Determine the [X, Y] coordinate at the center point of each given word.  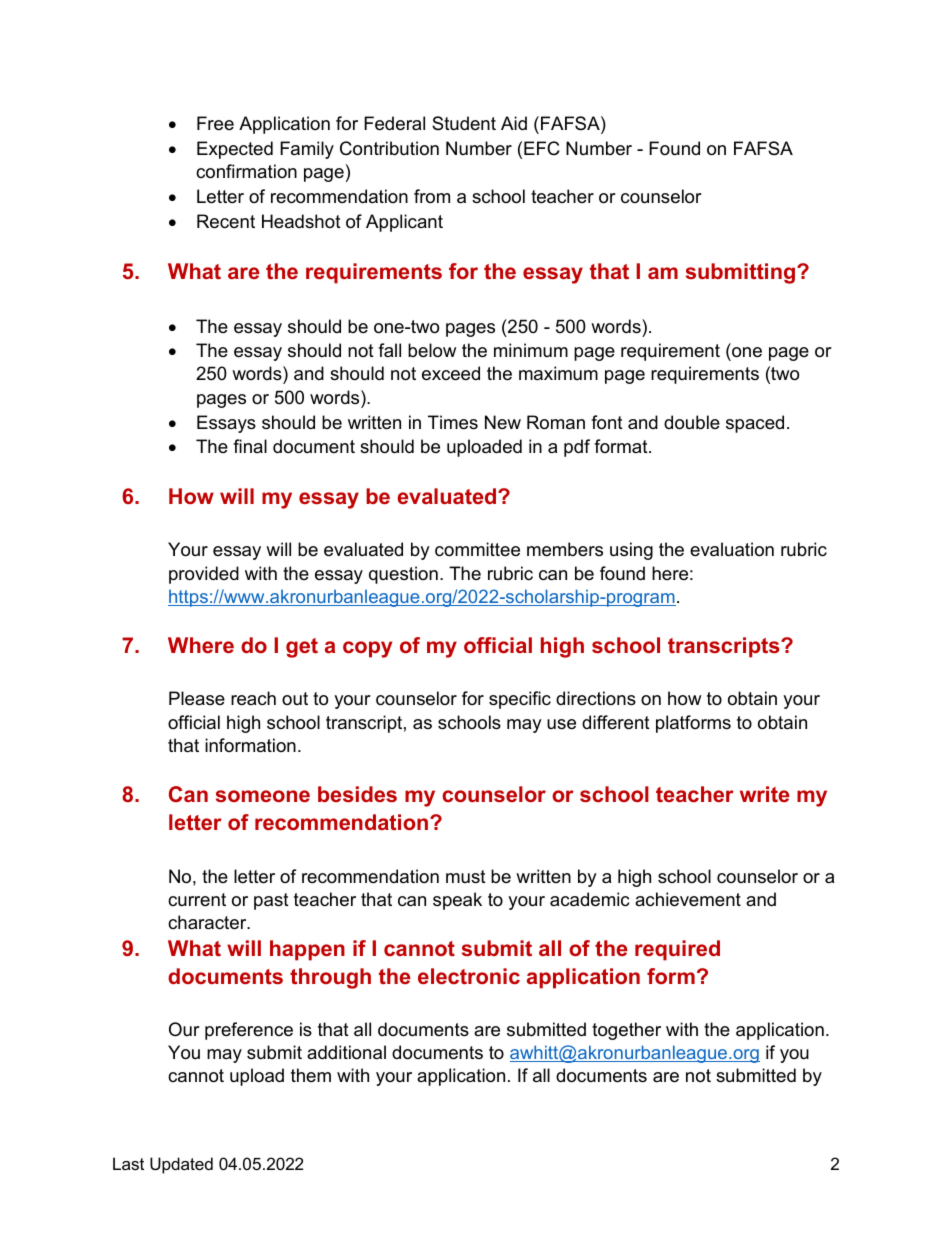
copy [367, 649]
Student [464, 123]
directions [596, 698]
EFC [542, 148]
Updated [181, 1165]
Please [197, 698]
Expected [235, 150]
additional [346, 1052]
